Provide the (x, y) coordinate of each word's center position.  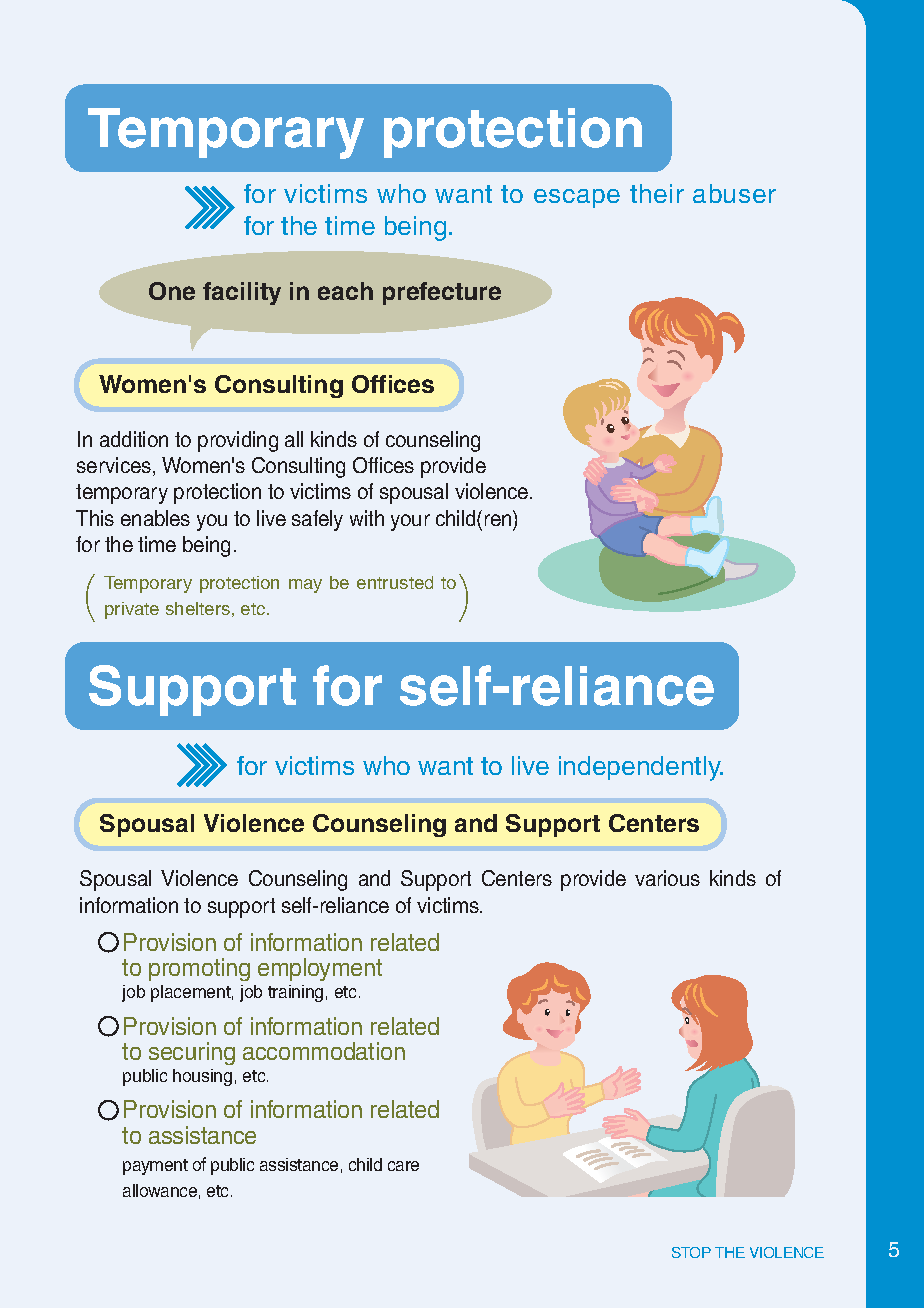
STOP (691, 1252)
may (305, 586)
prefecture (442, 293)
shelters (198, 608)
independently (641, 768)
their (657, 193)
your (410, 522)
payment (155, 1167)
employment (320, 969)
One (172, 291)
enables (155, 518)
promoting (199, 969)
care (403, 1166)
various (667, 878)
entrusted (395, 582)
